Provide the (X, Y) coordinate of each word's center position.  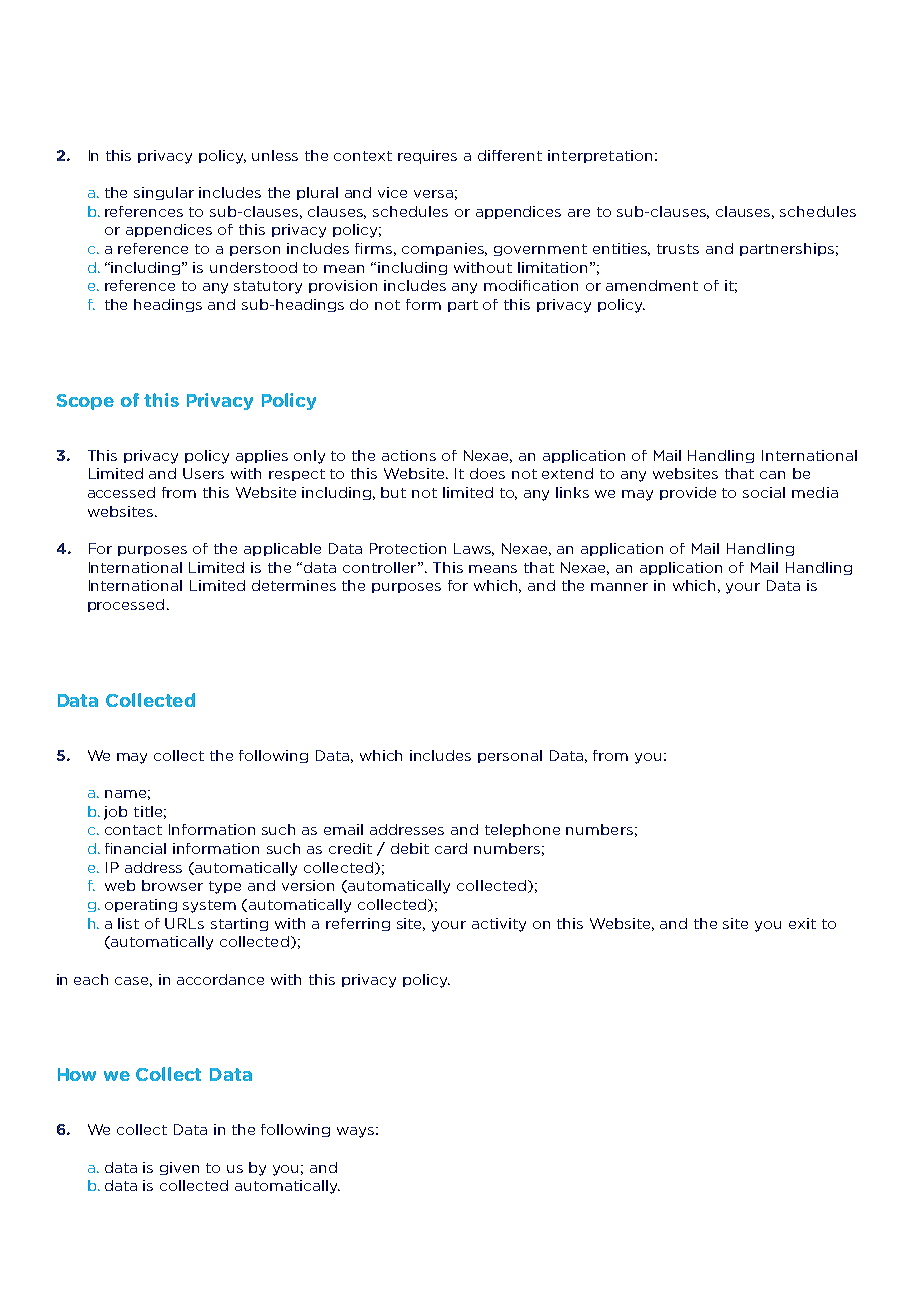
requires (427, 157)
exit (802, 923)
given (179, 1168)
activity (499, 925)
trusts (678, 249)
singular (164, 193)
